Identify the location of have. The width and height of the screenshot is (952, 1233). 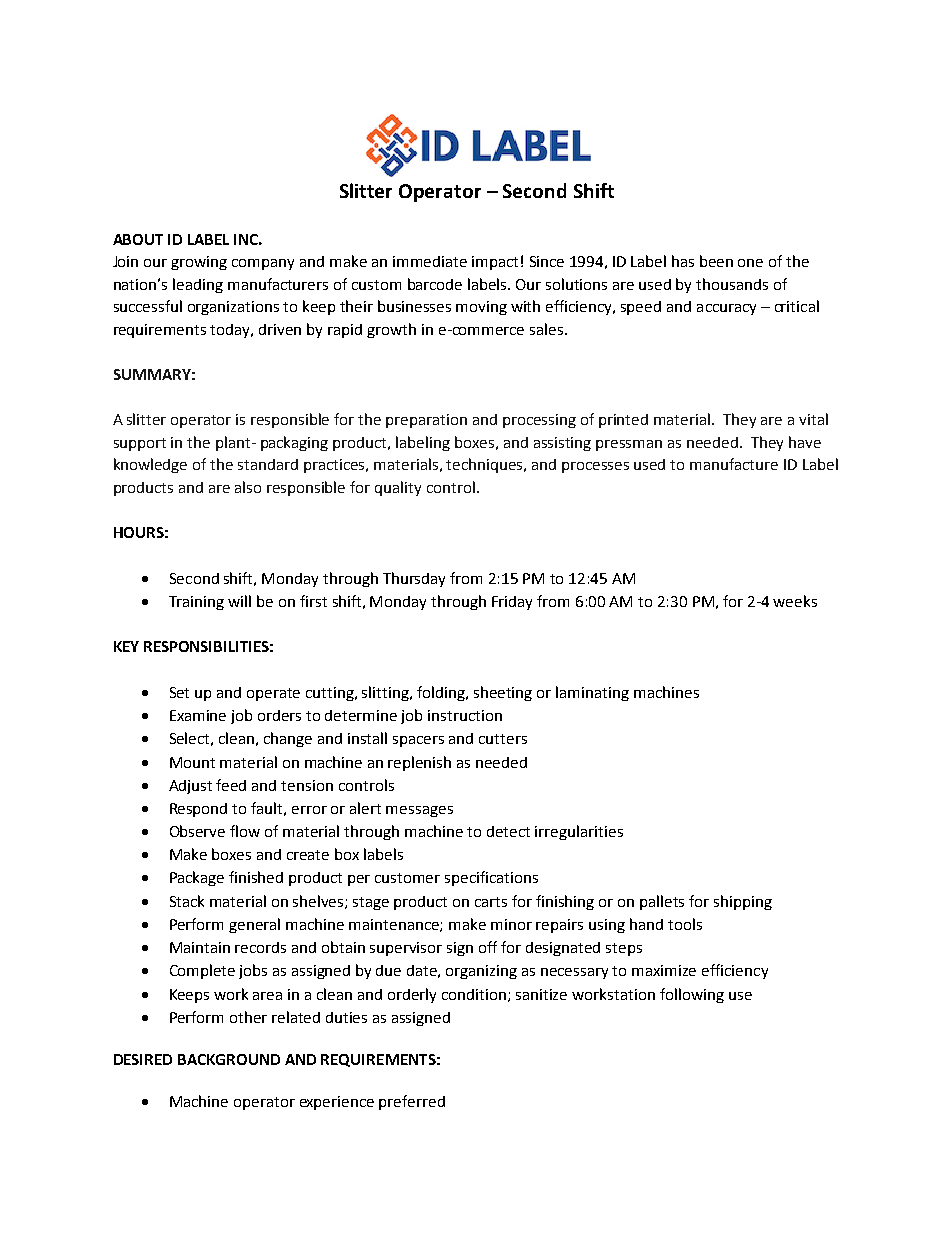
(805, 442).
